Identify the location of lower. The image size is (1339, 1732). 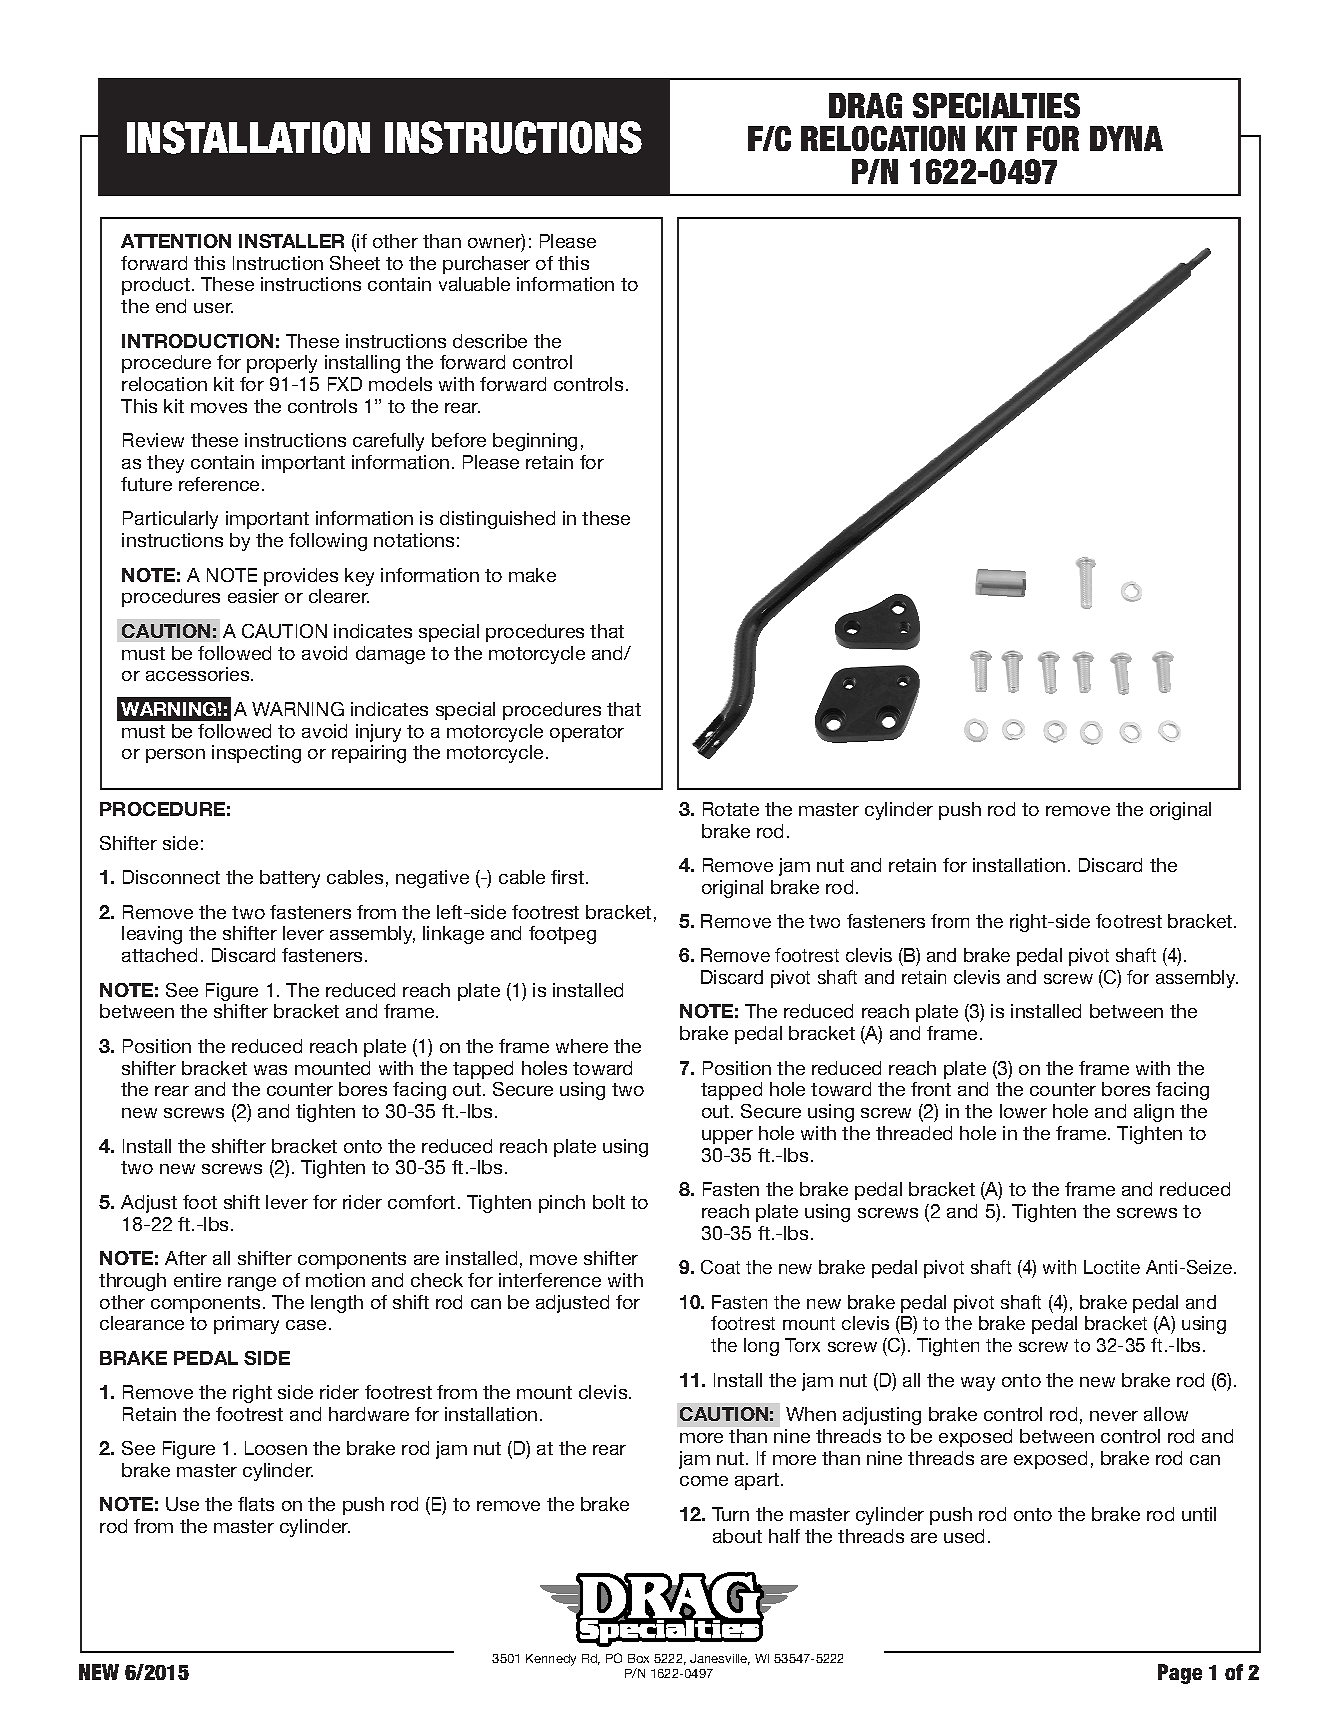
(1023, 1111).
